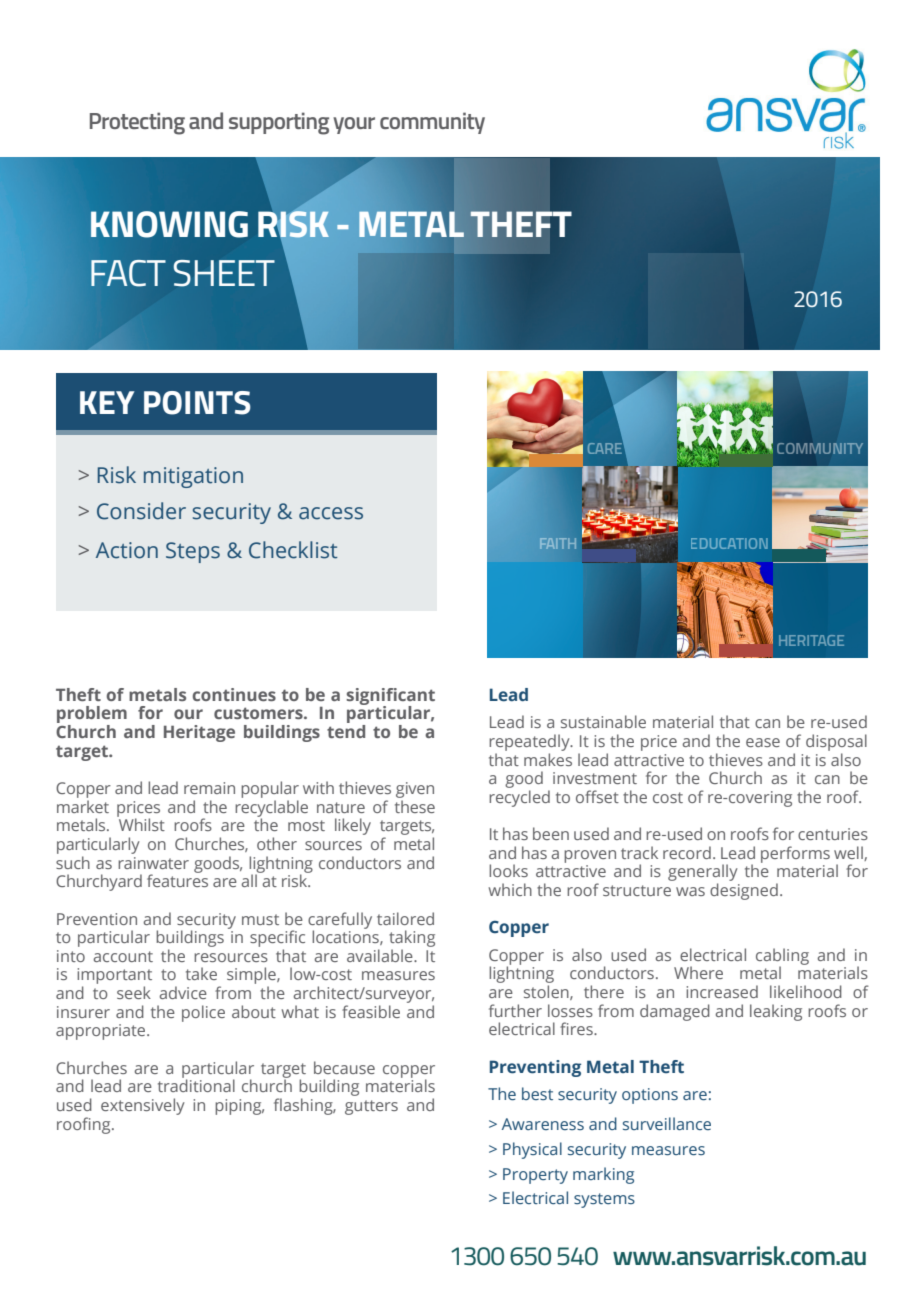  I want to click on your, so click(354, 125).
